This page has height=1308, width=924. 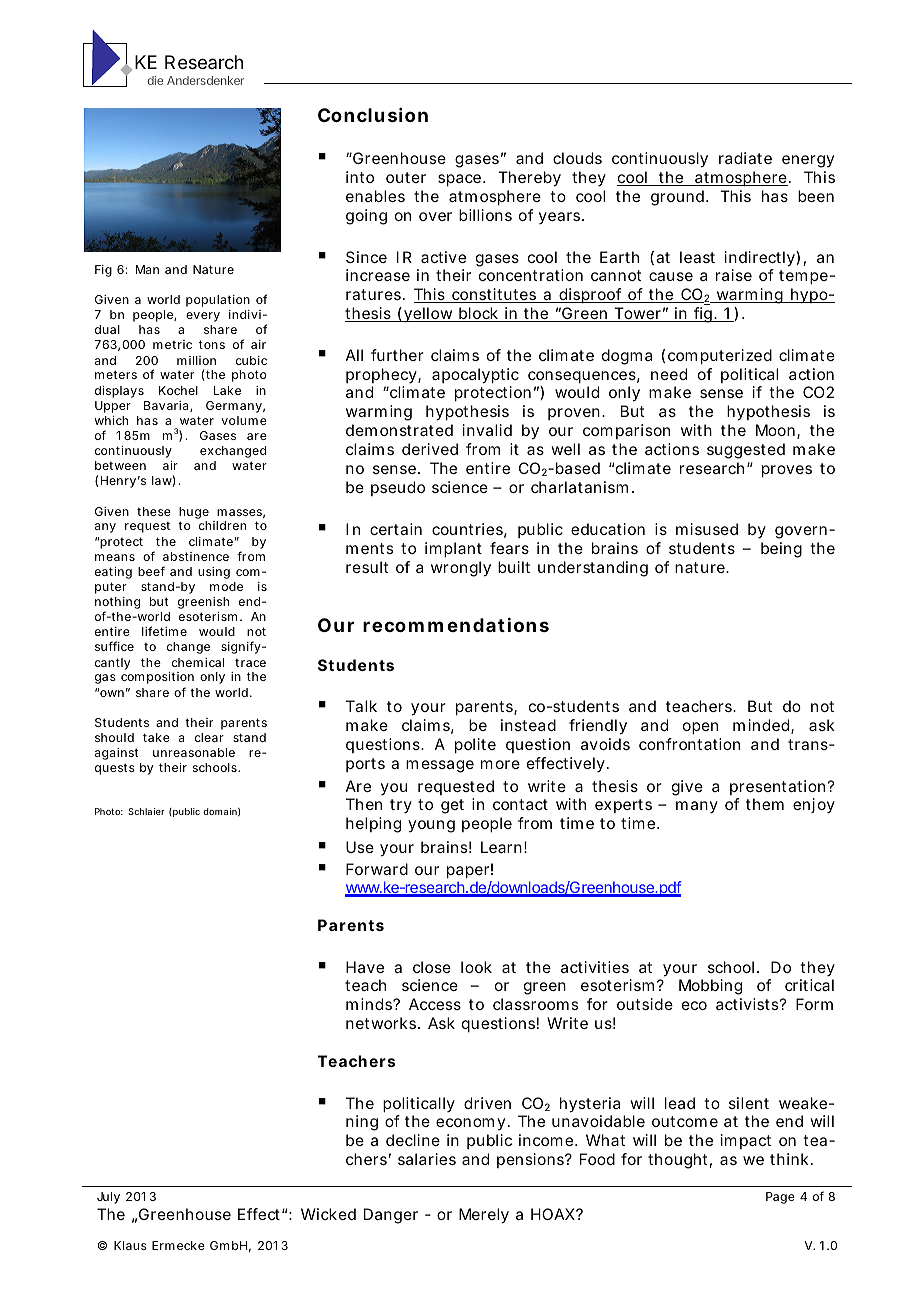 I want to click on space, so click(x=461, y=180).
